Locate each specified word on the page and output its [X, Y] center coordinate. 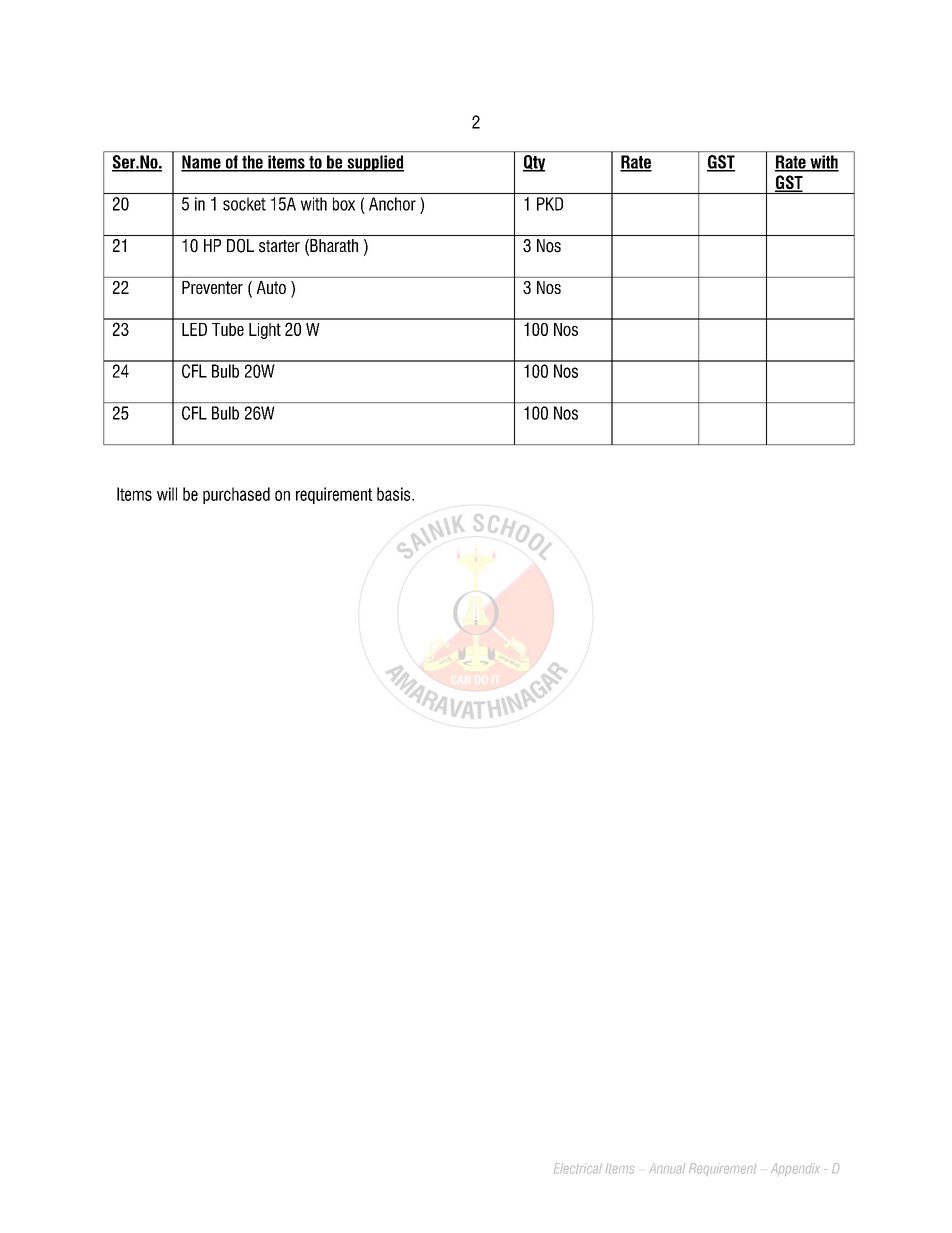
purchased [236, 495]
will [167, 494]
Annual [667, 1168]
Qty [534, 163]
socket [244, 204]
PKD [550, 204]
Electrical [578, 1168]
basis [395, 494]
